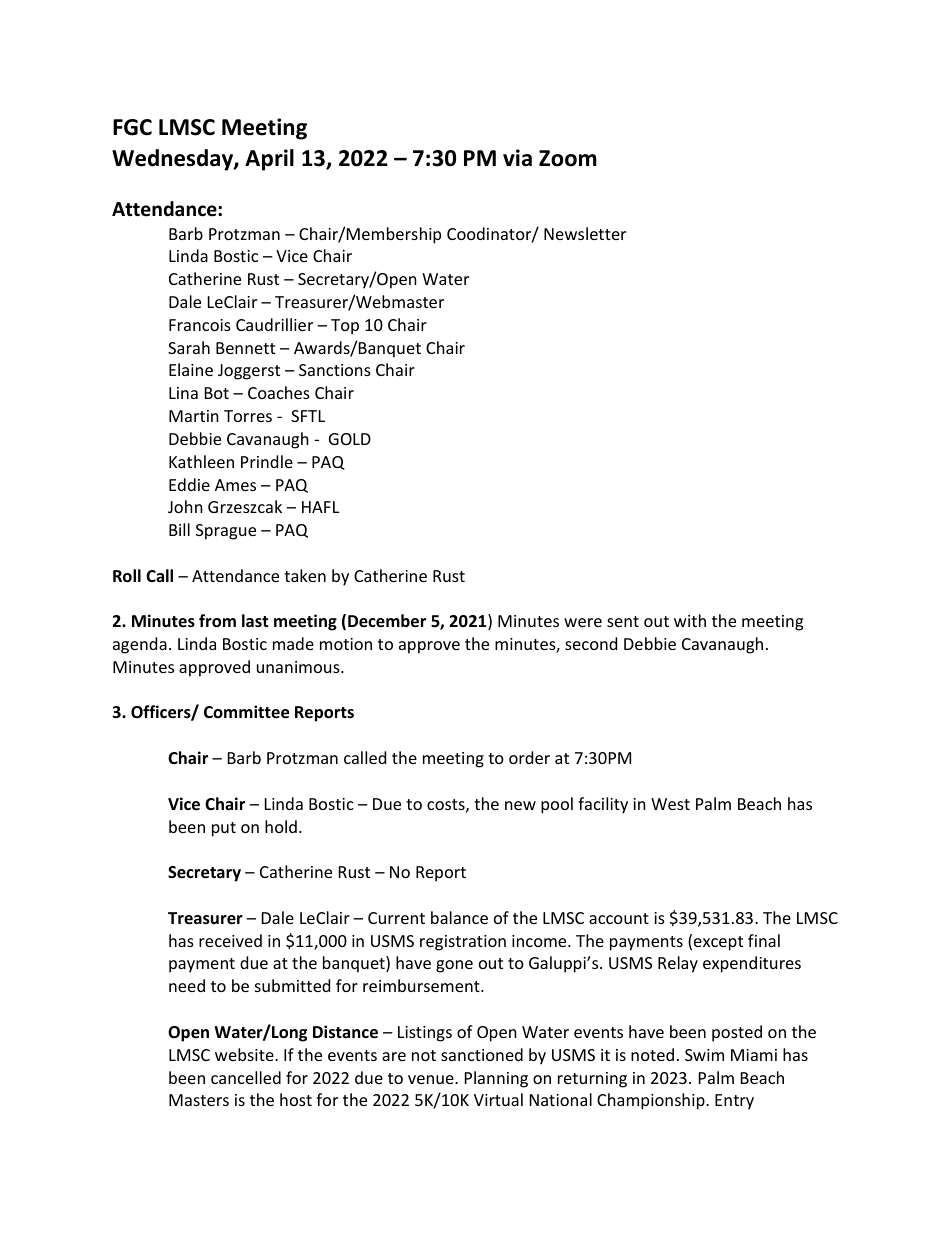 This image has height=1233, width=952. I want to click on second, so click(591, 643).
